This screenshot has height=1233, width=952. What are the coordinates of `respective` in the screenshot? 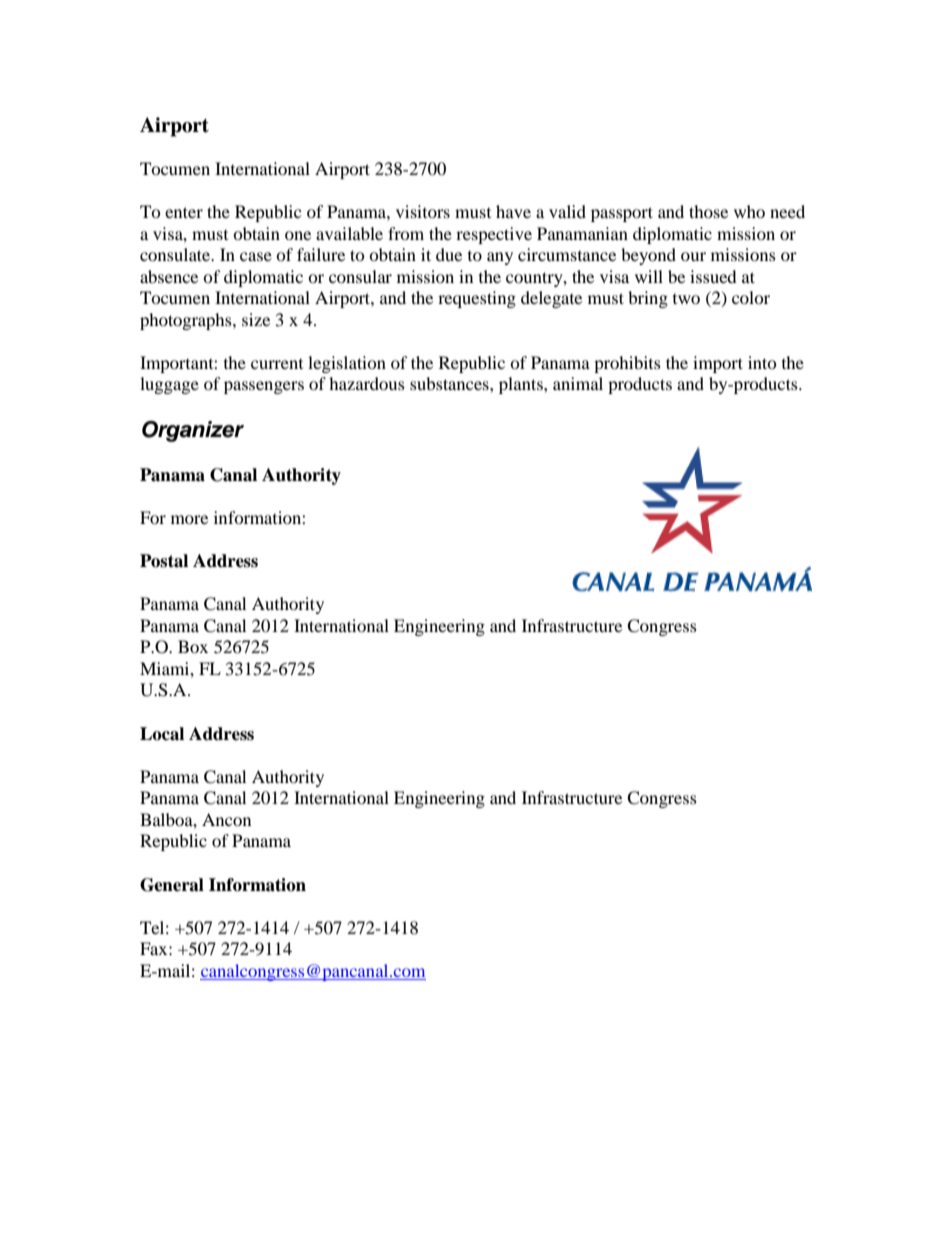 It's located at (494, 235).
